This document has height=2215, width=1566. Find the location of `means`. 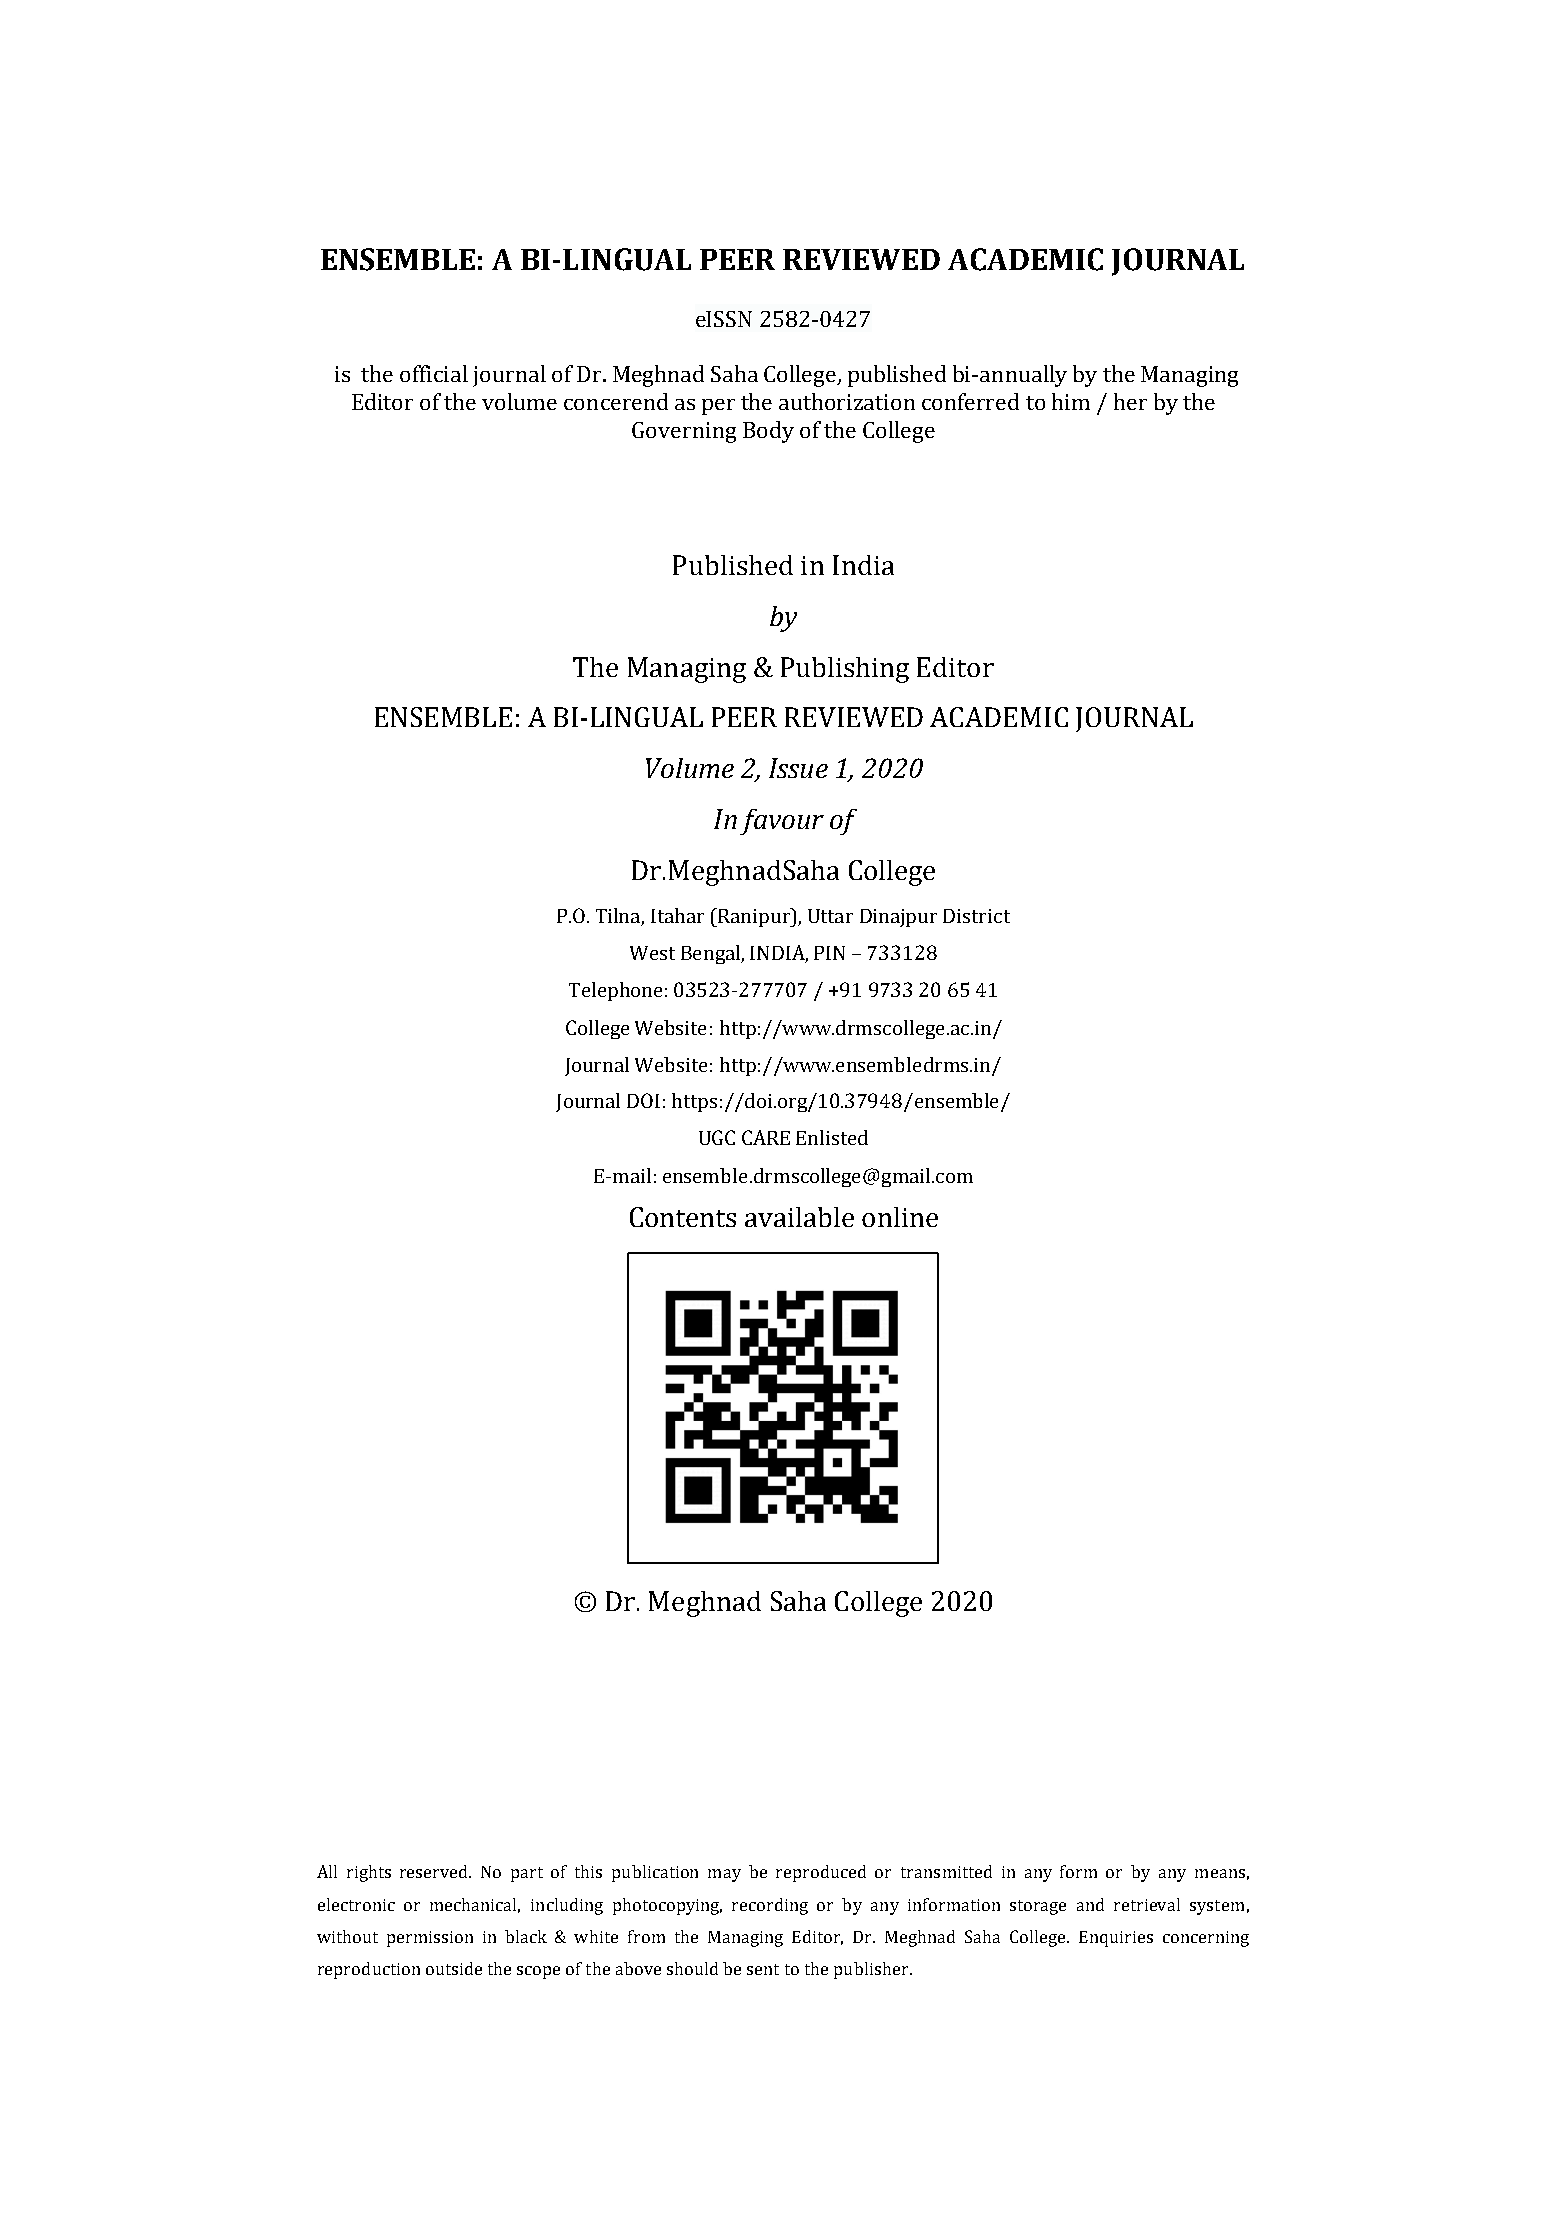

means is located at coordinates (1220, 1873).
